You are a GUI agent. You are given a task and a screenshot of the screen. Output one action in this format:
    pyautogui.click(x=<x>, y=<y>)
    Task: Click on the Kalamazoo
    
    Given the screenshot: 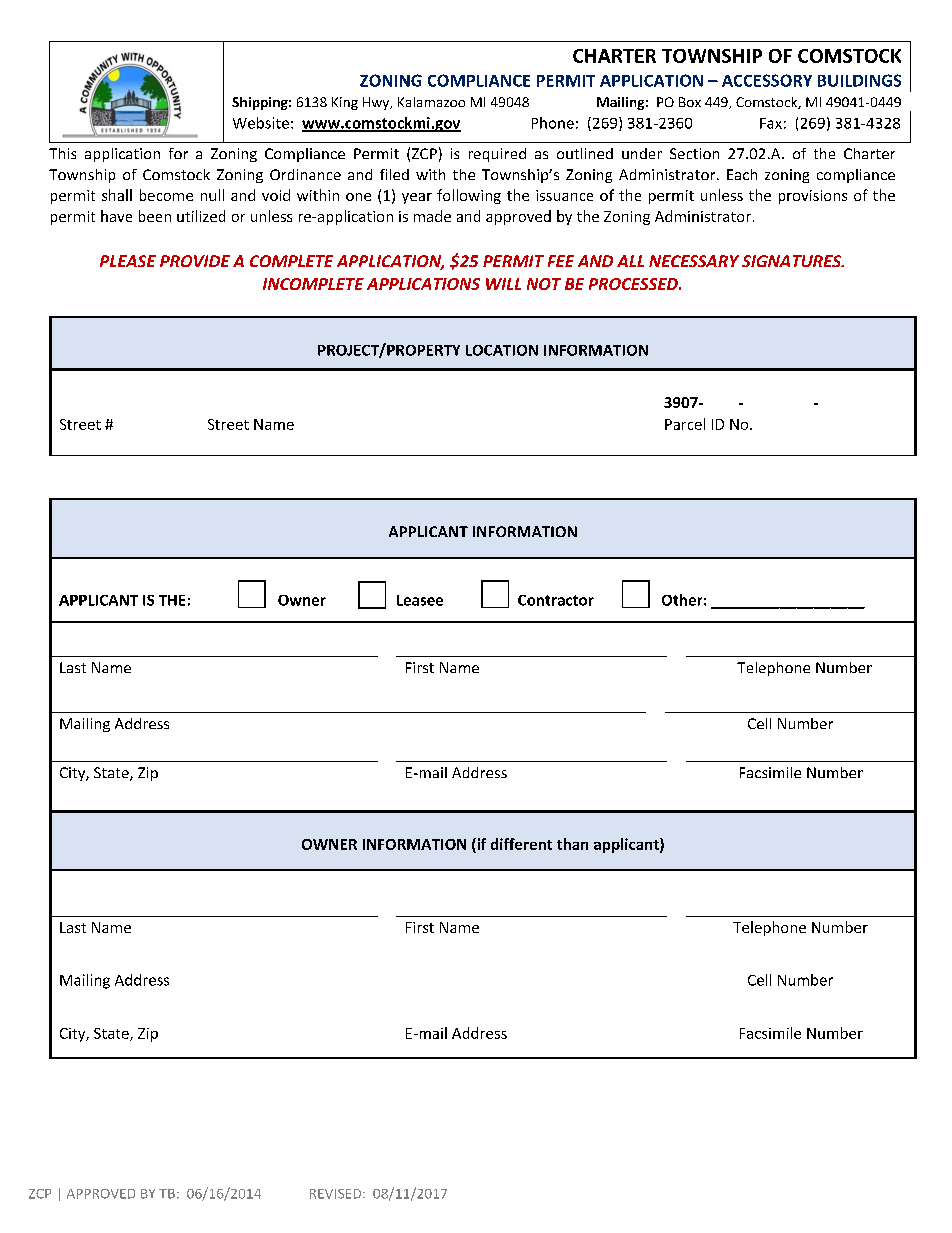 What is the action you would take?
    pyautogui.click(x=431, y=102)
